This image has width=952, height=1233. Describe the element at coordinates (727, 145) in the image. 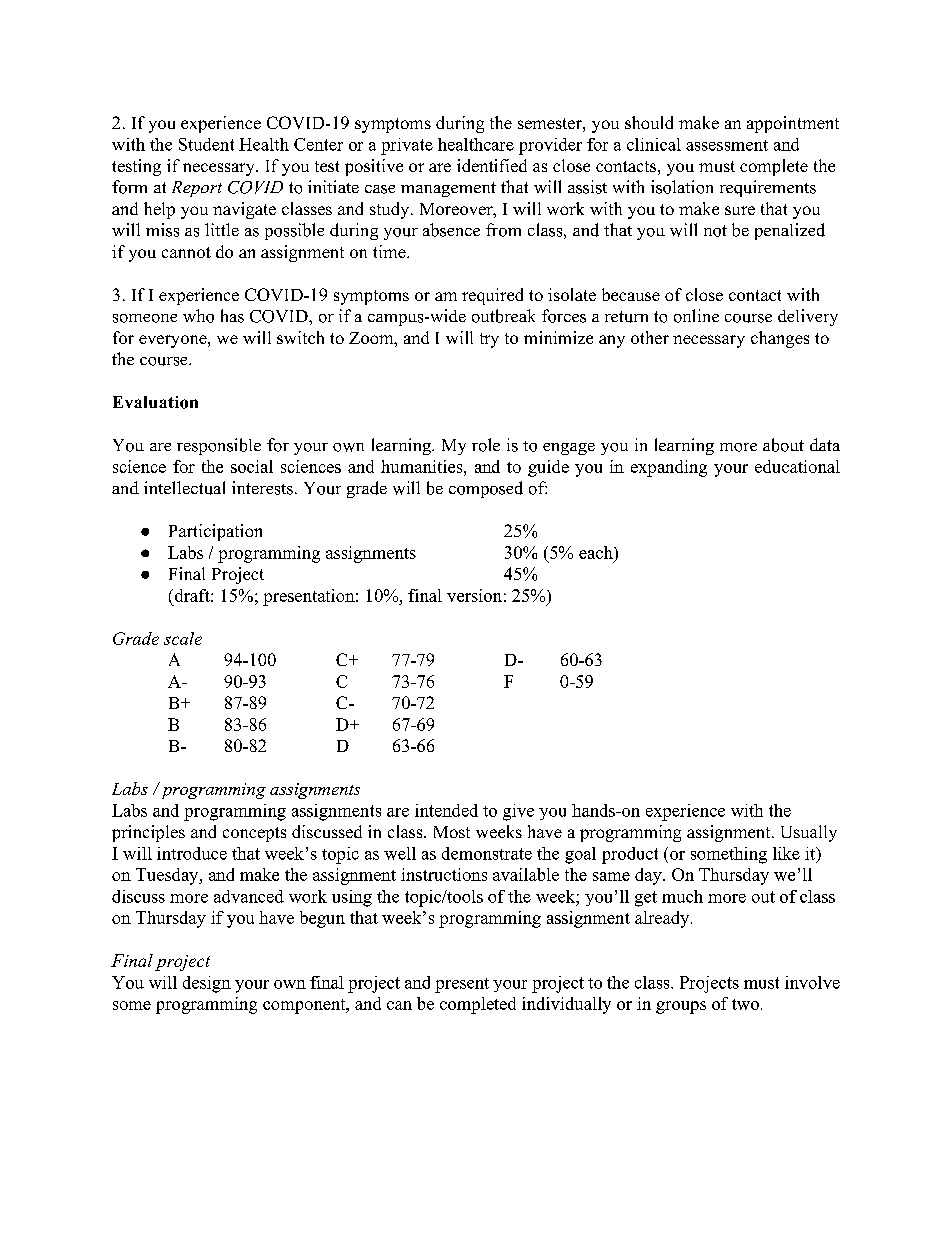

I see `assessment` at that location.
